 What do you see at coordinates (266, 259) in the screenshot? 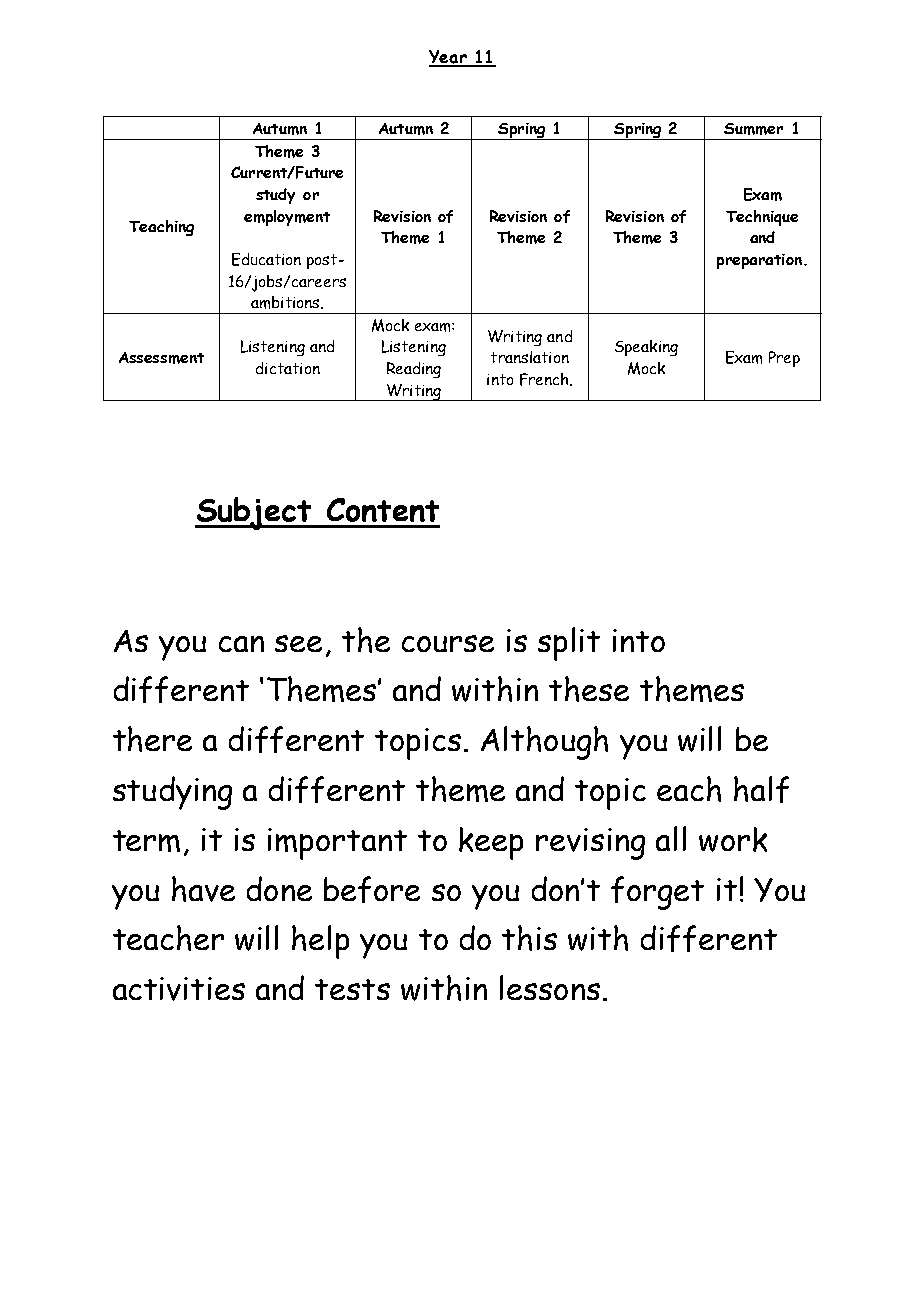
I see `Education` at bounding box center [266, 259].
